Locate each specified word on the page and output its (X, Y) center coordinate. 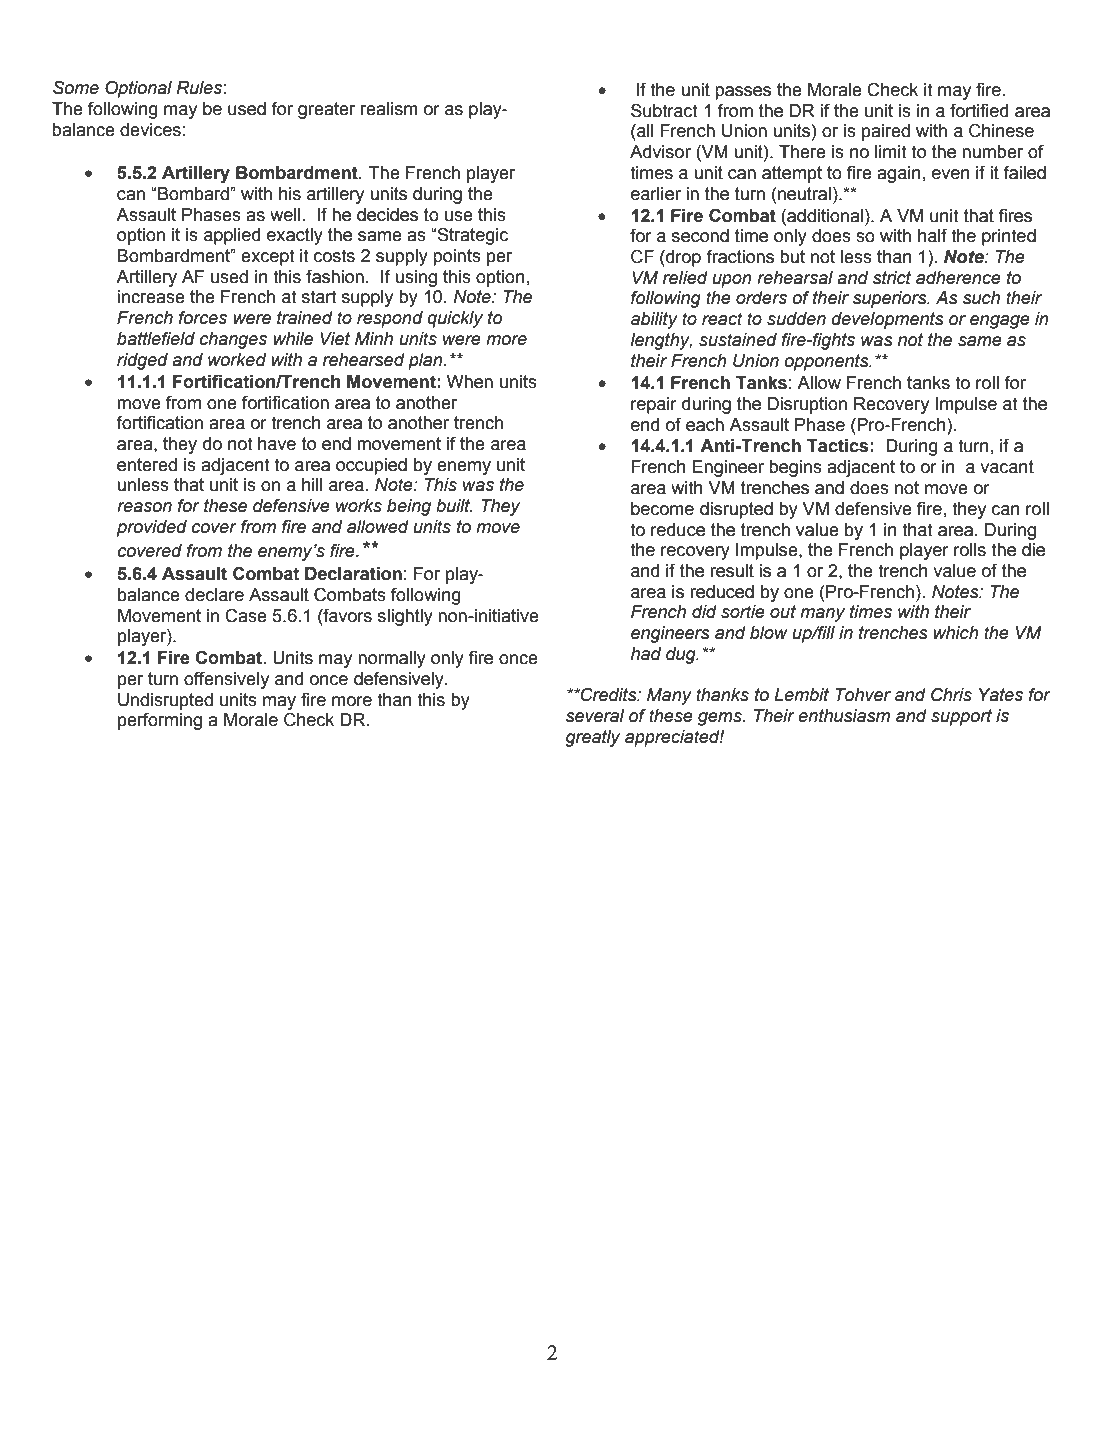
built (454, 506)
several (595, 716)
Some (76, 87)
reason (144, 507)
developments (888, 320)
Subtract (664, 110)
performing (160, 721)
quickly (455, 319)
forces (202, 317)
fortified (979, 110)
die (1033, 550)
